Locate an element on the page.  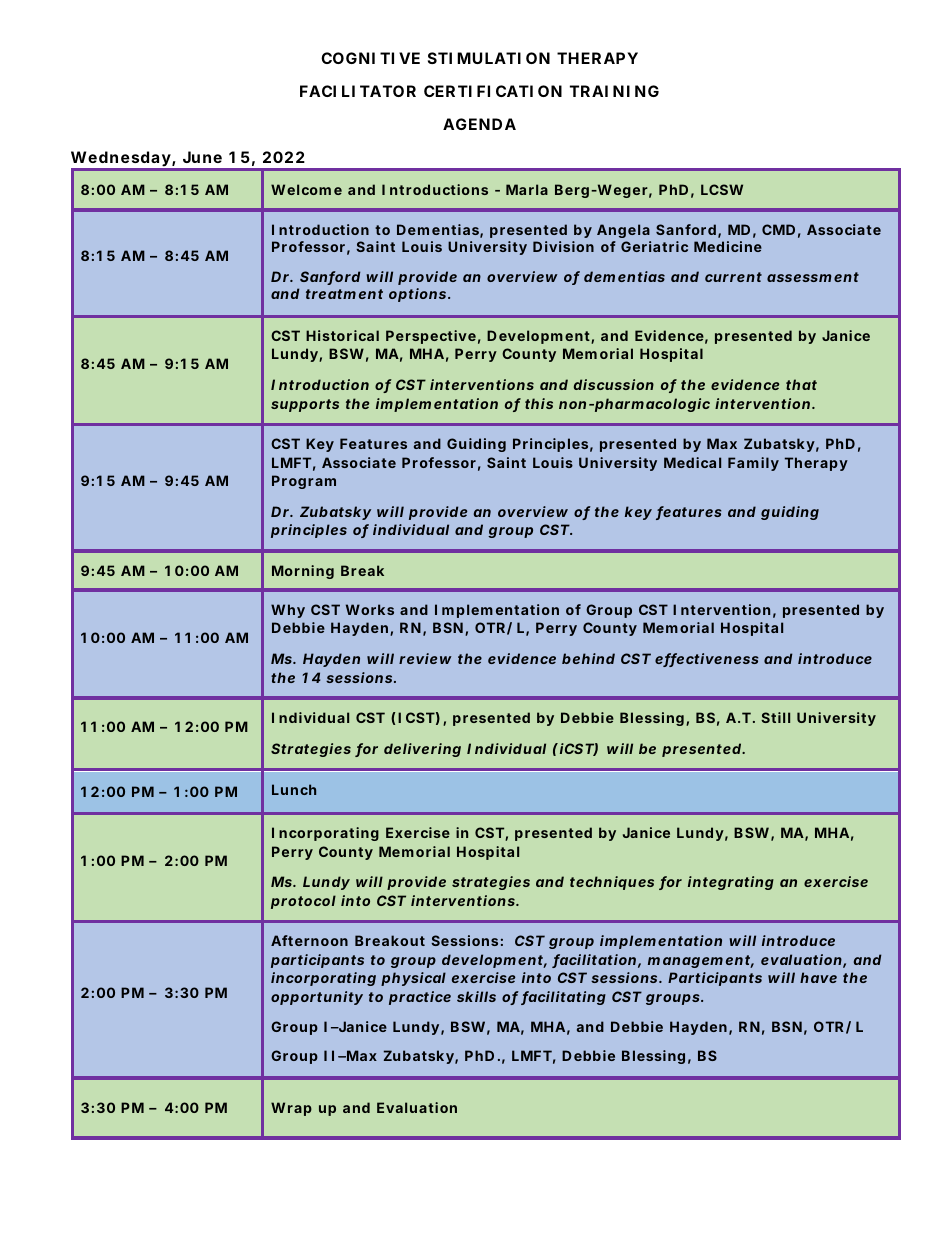
this is located at coordinates (539, 403).
